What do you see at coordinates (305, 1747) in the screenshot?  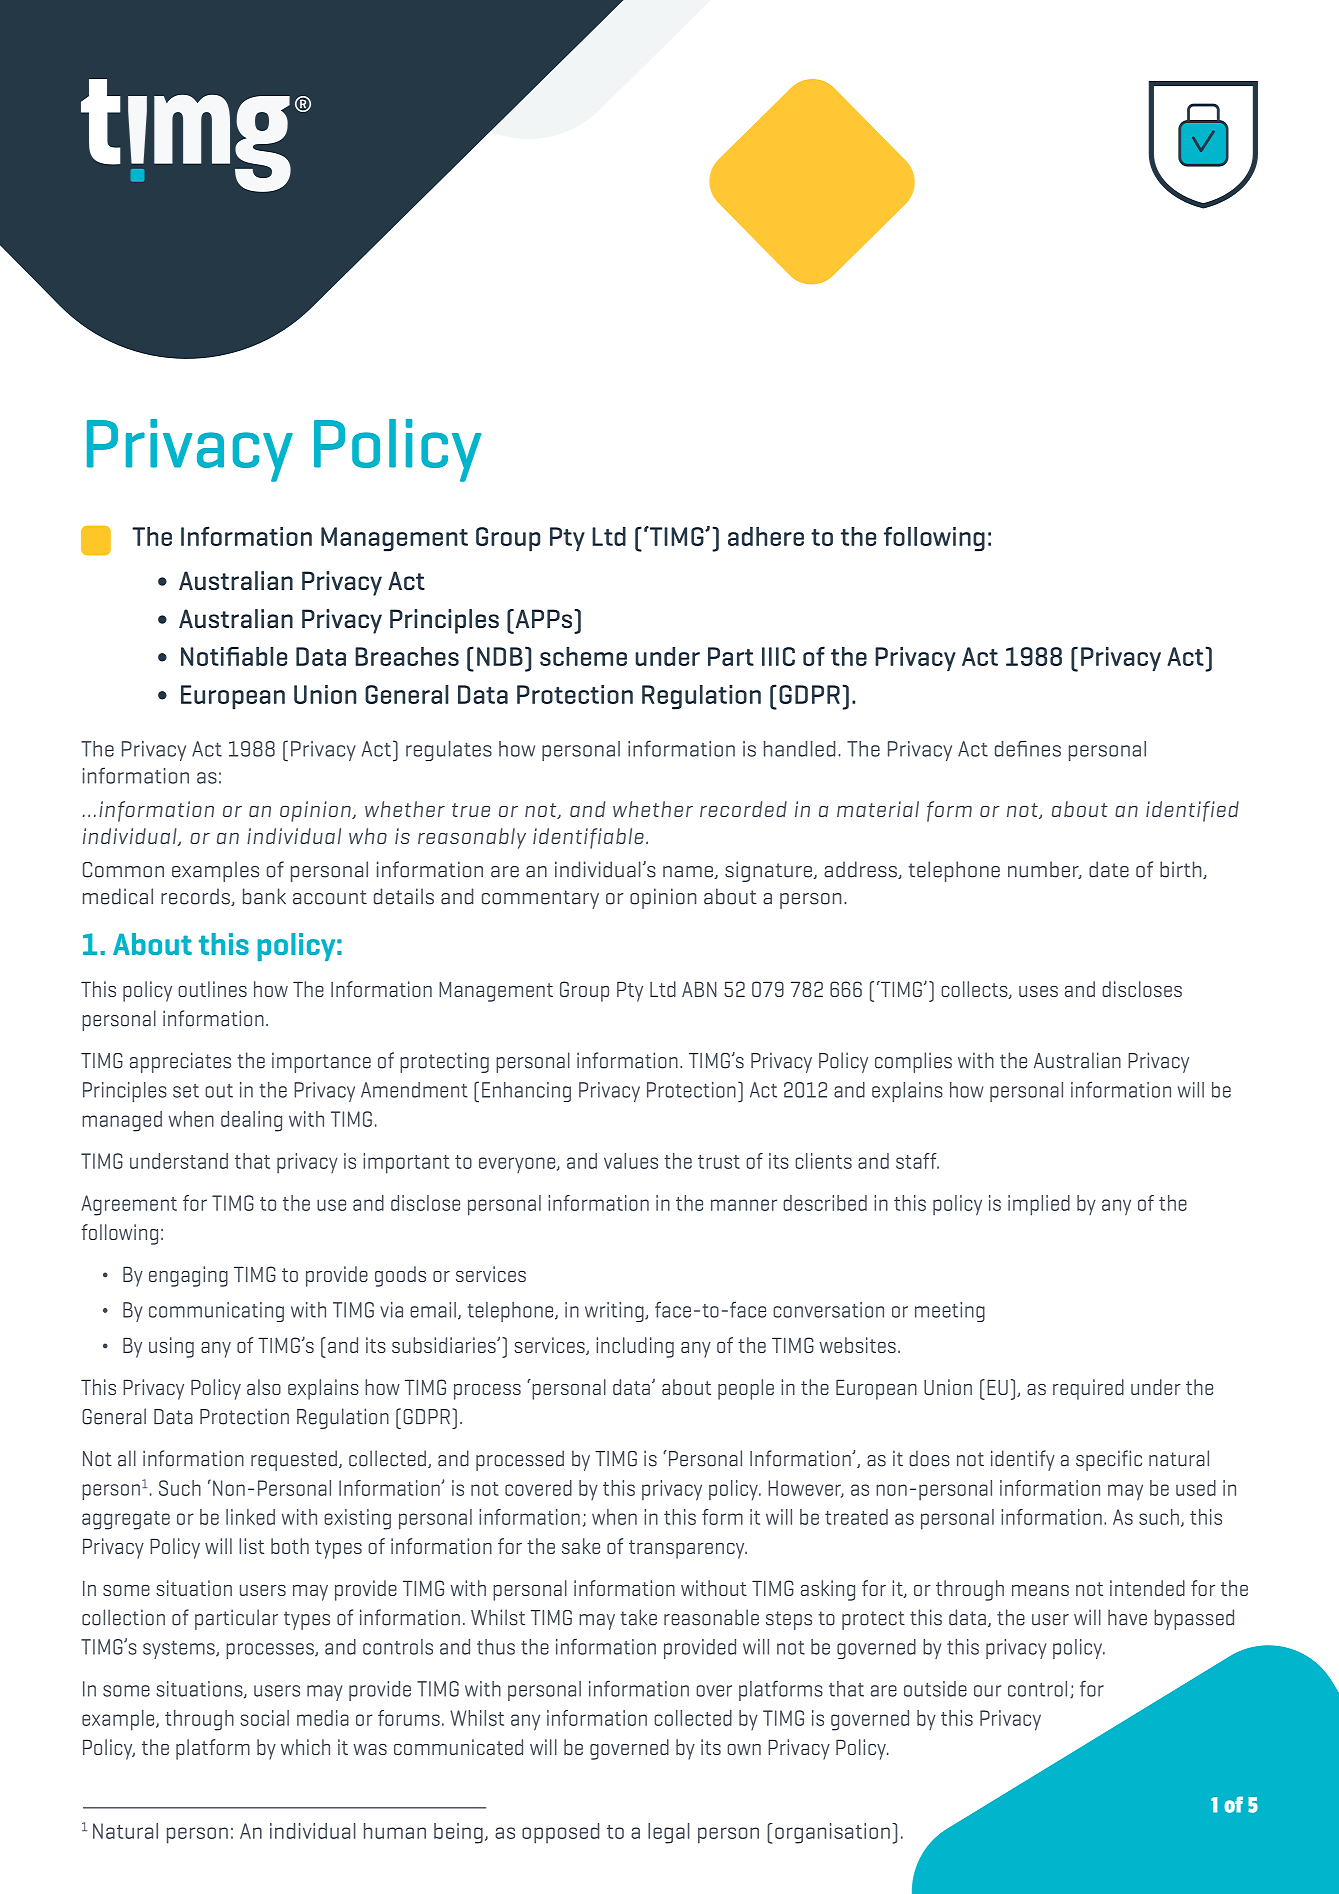 I see `which` at bounding box center [305, 1747].
